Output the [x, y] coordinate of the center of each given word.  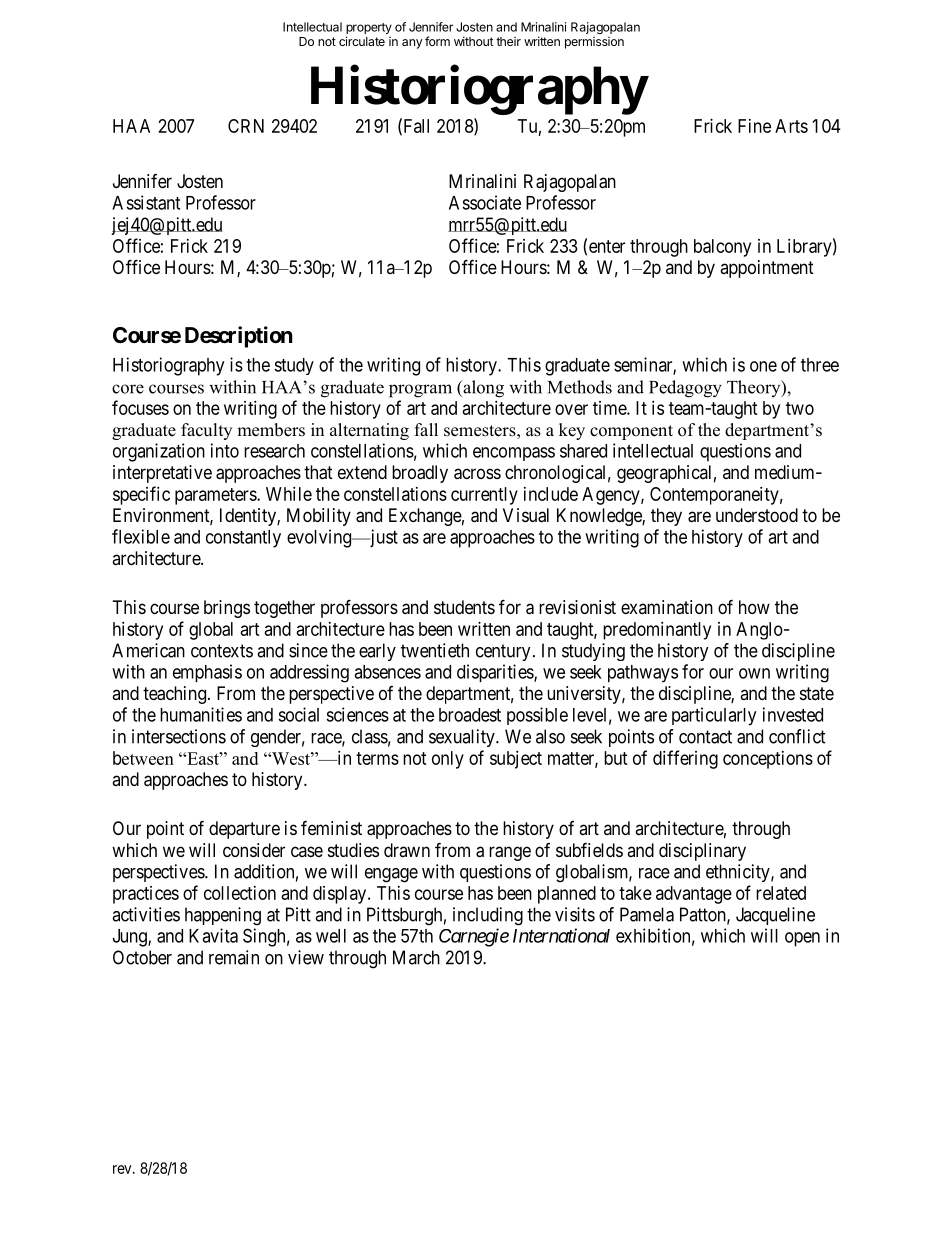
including [488, 916]
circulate [362, 41]
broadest [470, 715]
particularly [714, 716]
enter [607, 246]
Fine [754, 126]
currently [484, 496]
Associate [485, 202]
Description [239, 337]
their [508, 41]
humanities [201, 714]
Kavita [213, 935]
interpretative [162, 474]
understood [757, 515]
